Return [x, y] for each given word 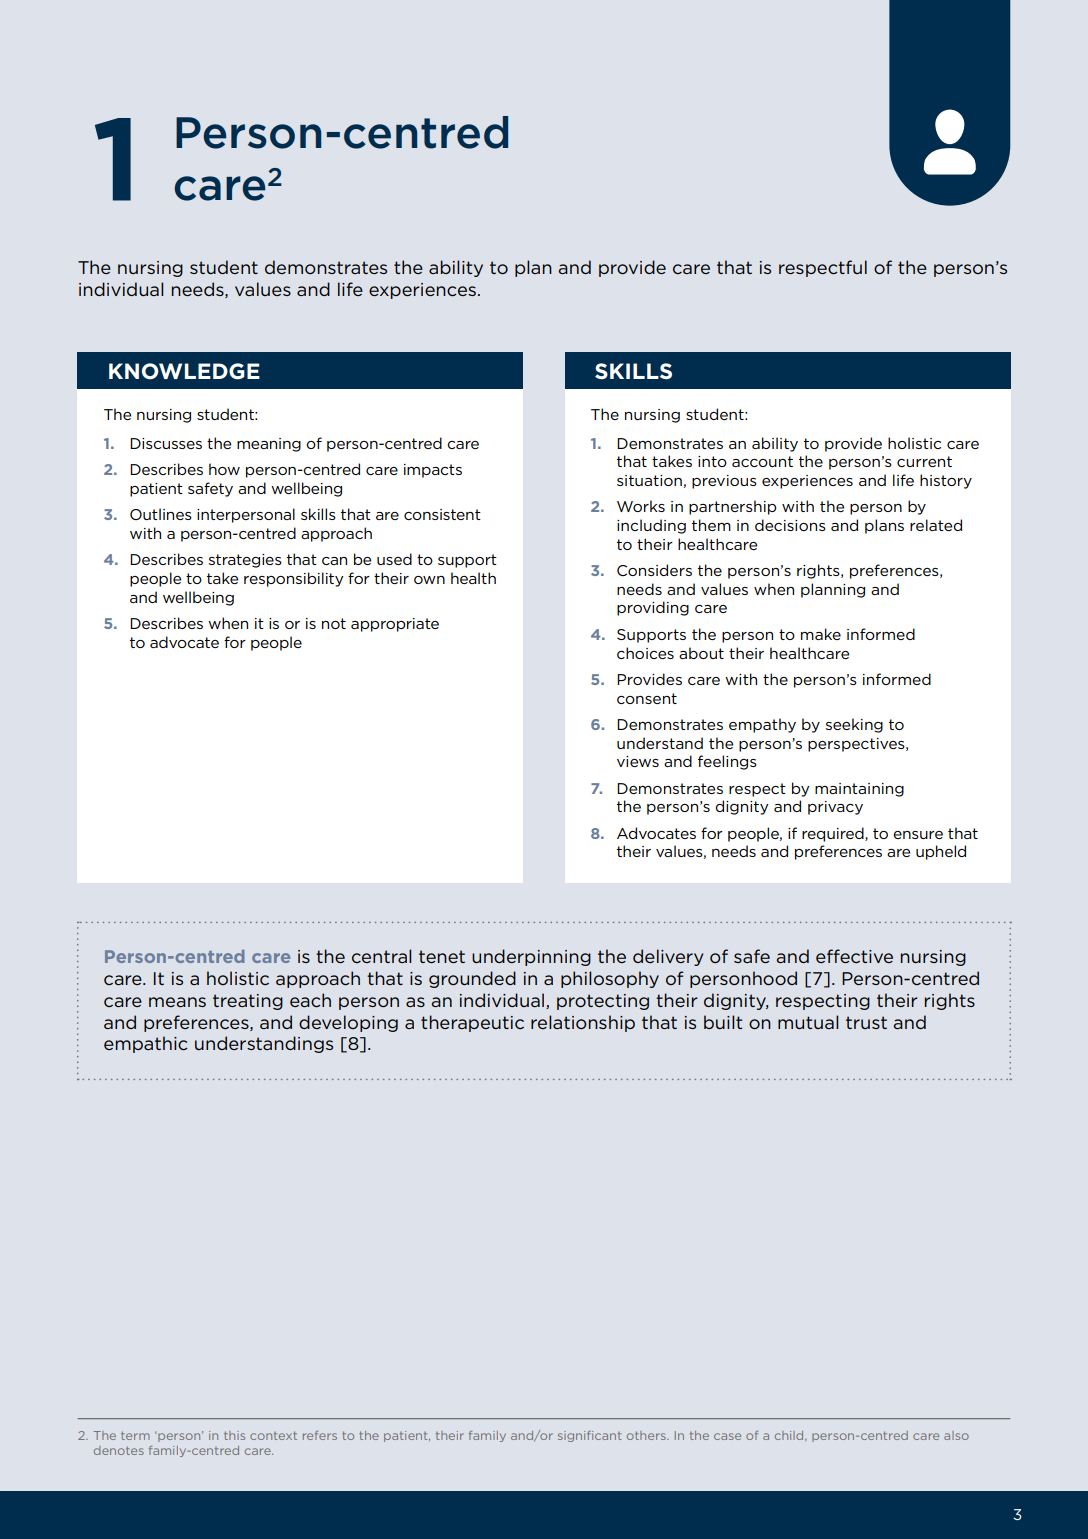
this [234, 1435]
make [821, 634]
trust [866, 1022]
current [924, 461]
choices [645, 653]
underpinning [531, 957]
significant [590, 1436]
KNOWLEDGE [184, 371]
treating [248, 1002]
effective [854, 956]
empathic [145, 1044]
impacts [433, 471]
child [790, 1435]
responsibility [294, 579]
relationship [583, 1023]
